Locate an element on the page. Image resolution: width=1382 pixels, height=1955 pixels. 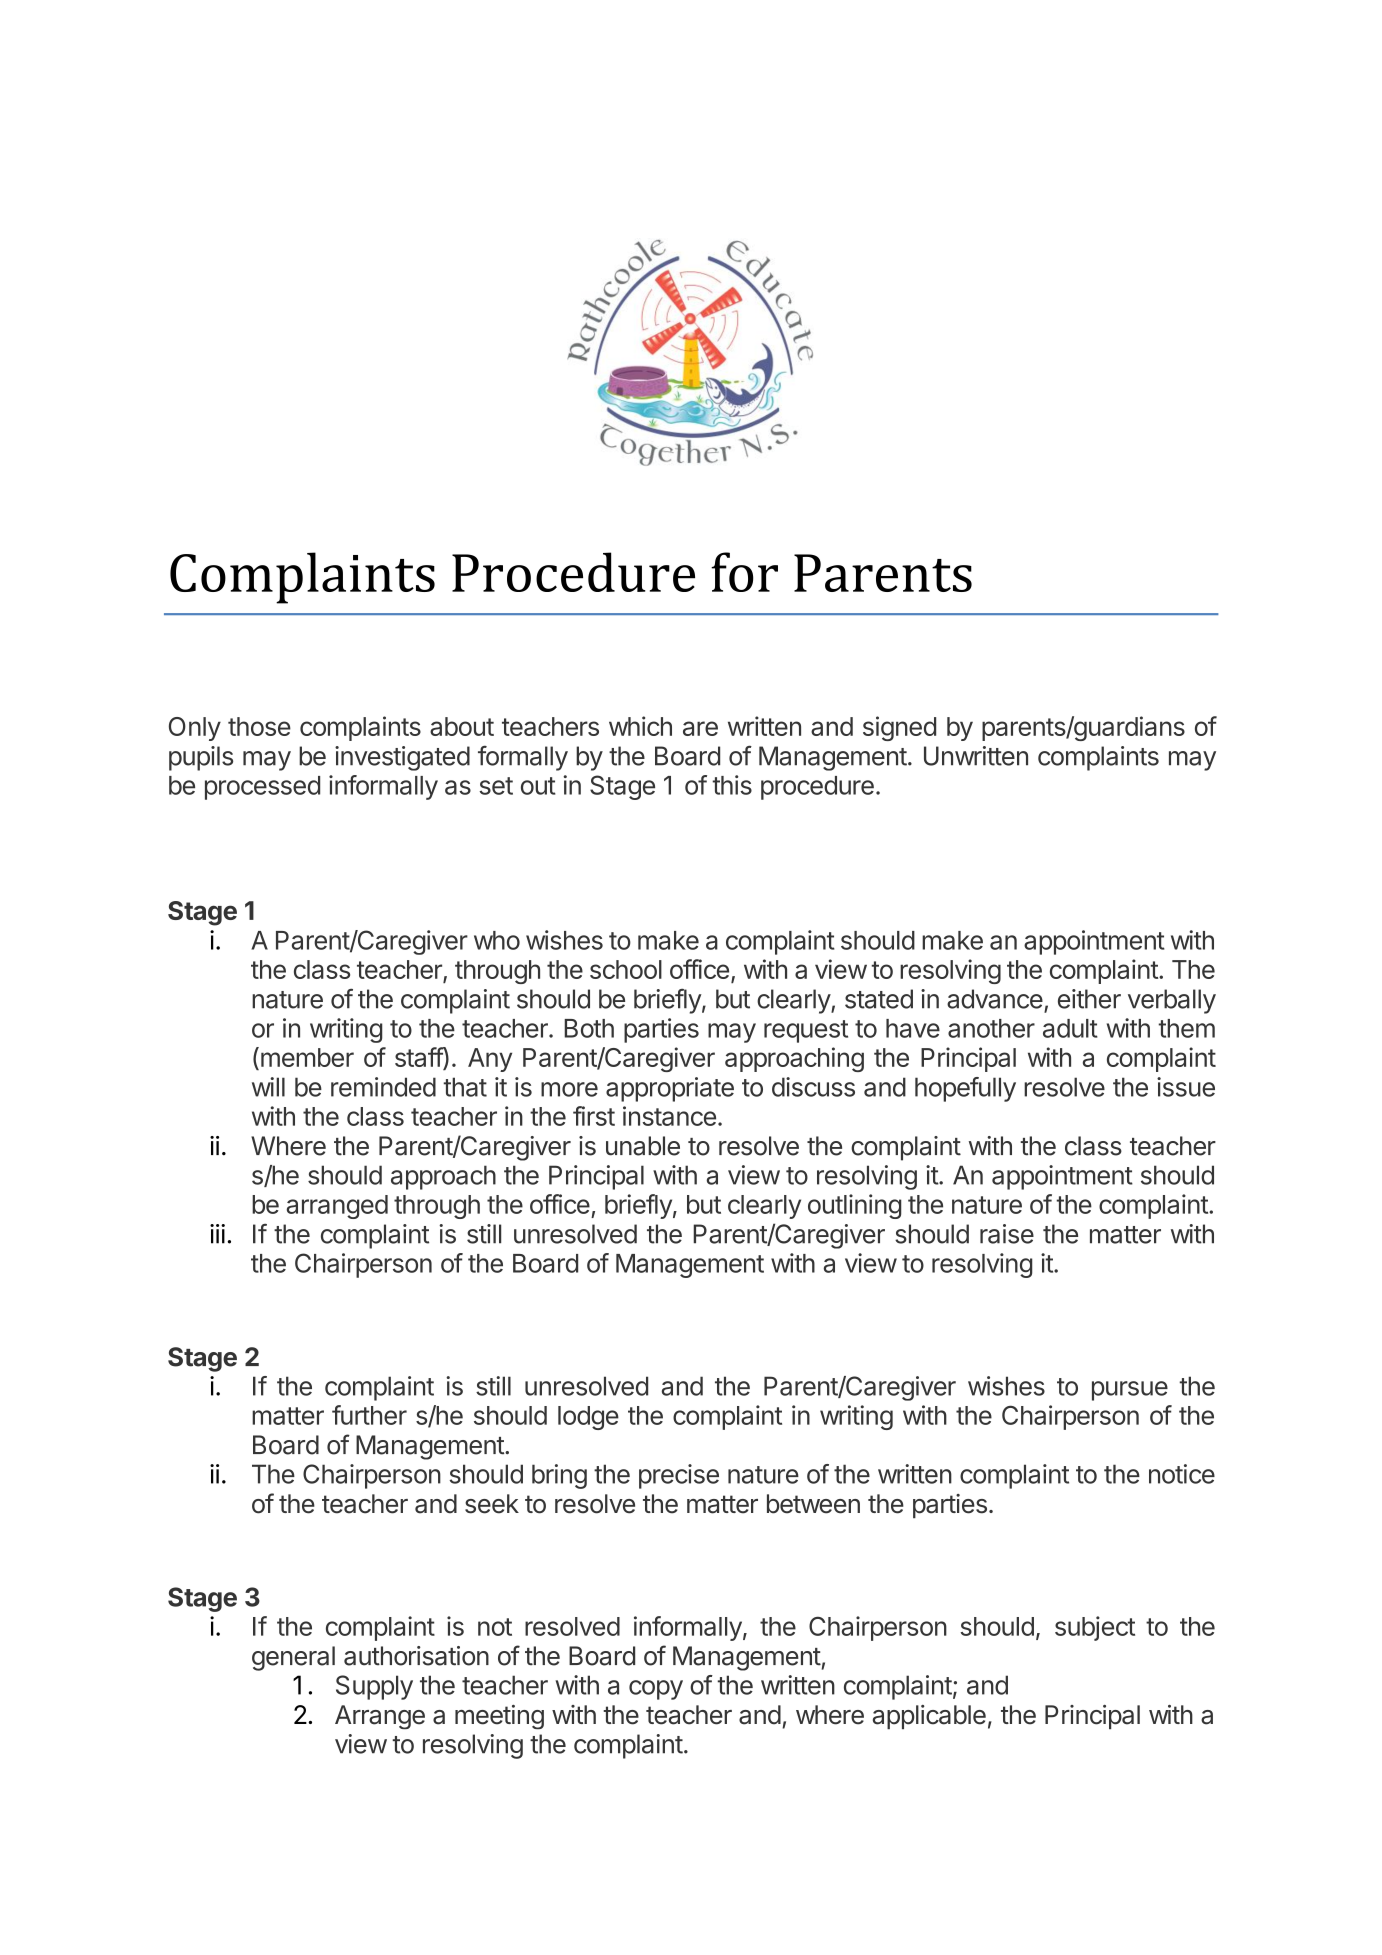
raise is located at coordinates (1007, 1234).
